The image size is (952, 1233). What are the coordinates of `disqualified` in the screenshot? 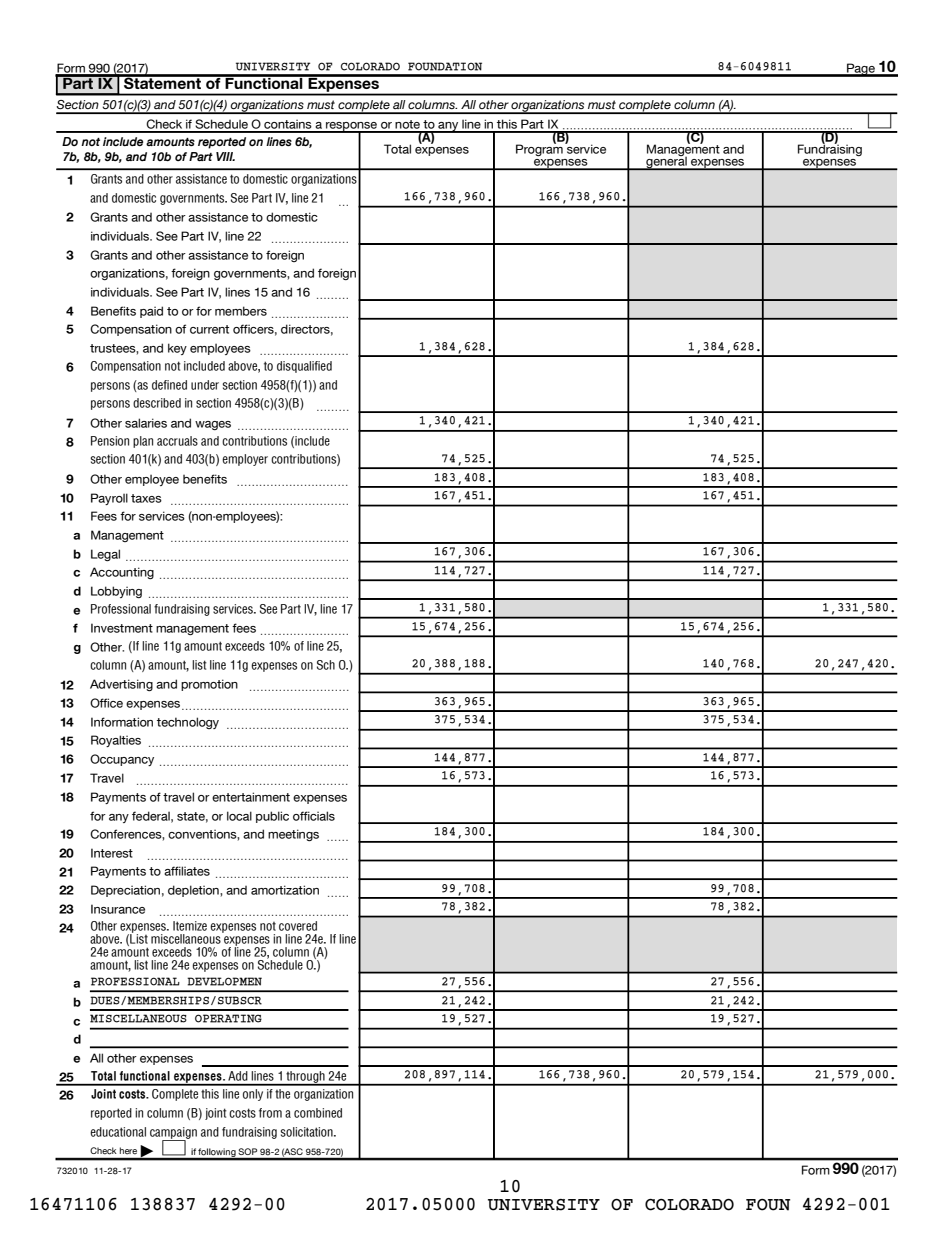 It's located at (304, 367).
